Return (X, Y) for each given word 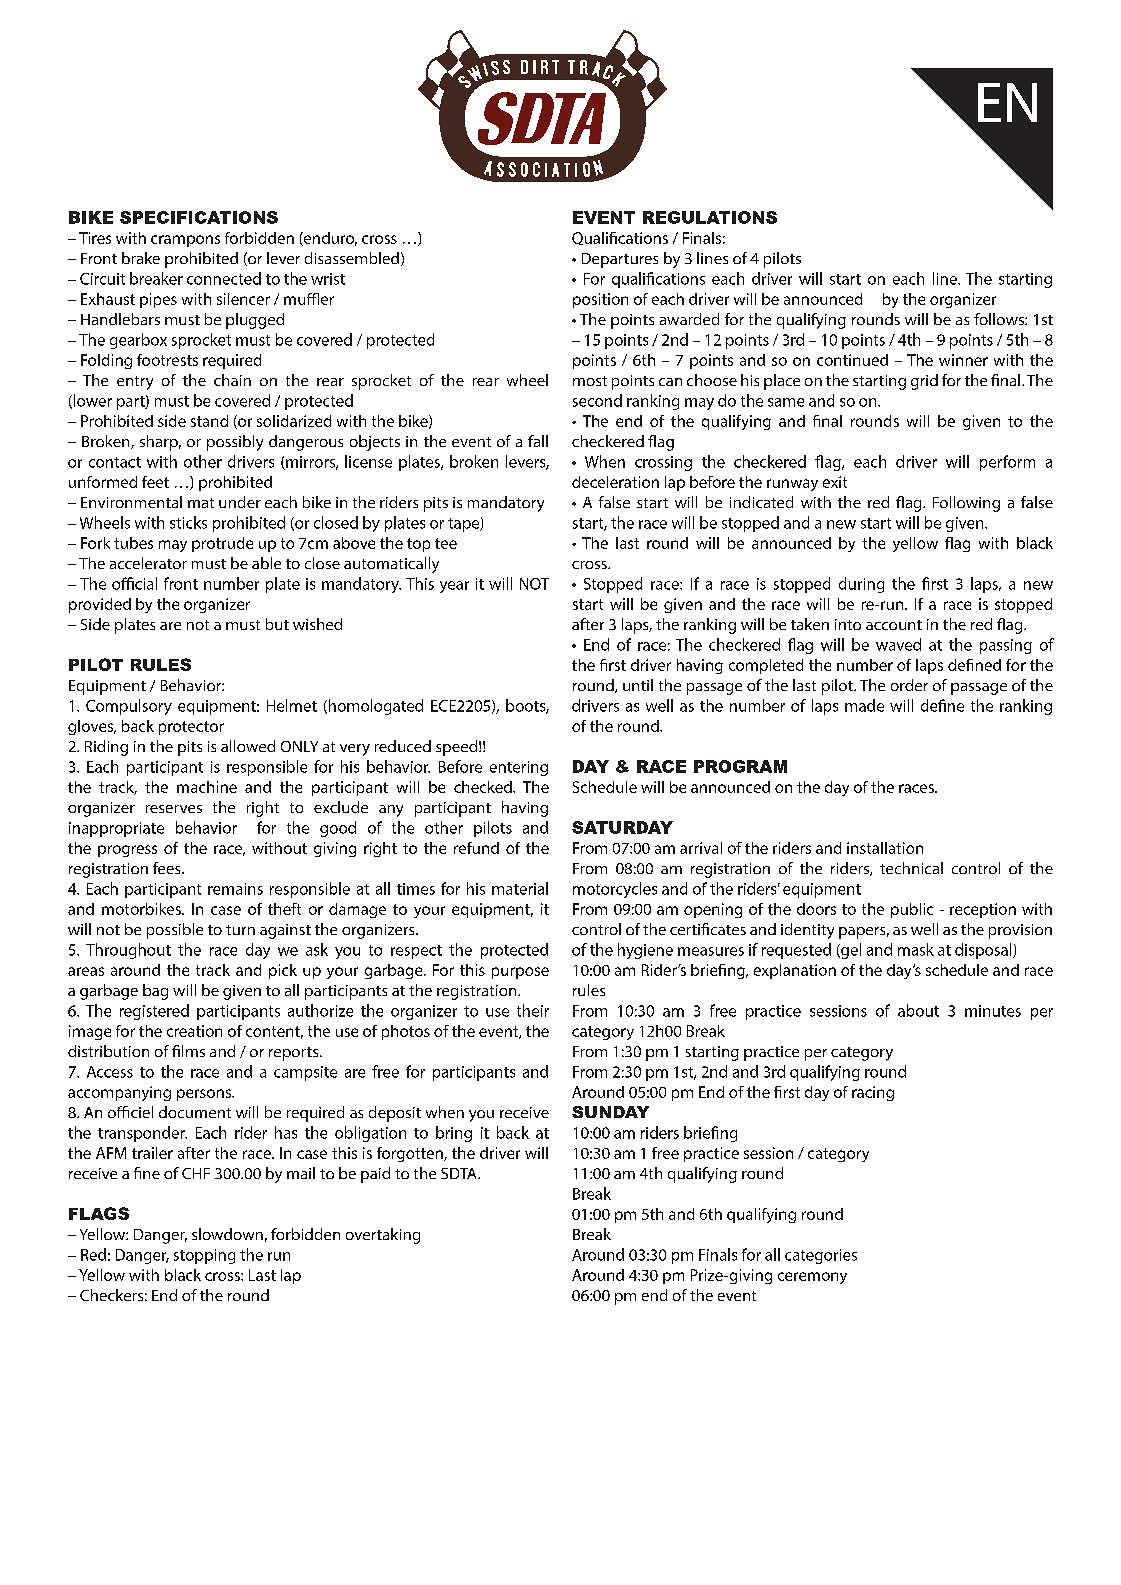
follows (1000, 319)
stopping (204, 1256)
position (600, 300)
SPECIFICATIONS (199, 217)
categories (821, 1256)
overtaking (383, 1236)
